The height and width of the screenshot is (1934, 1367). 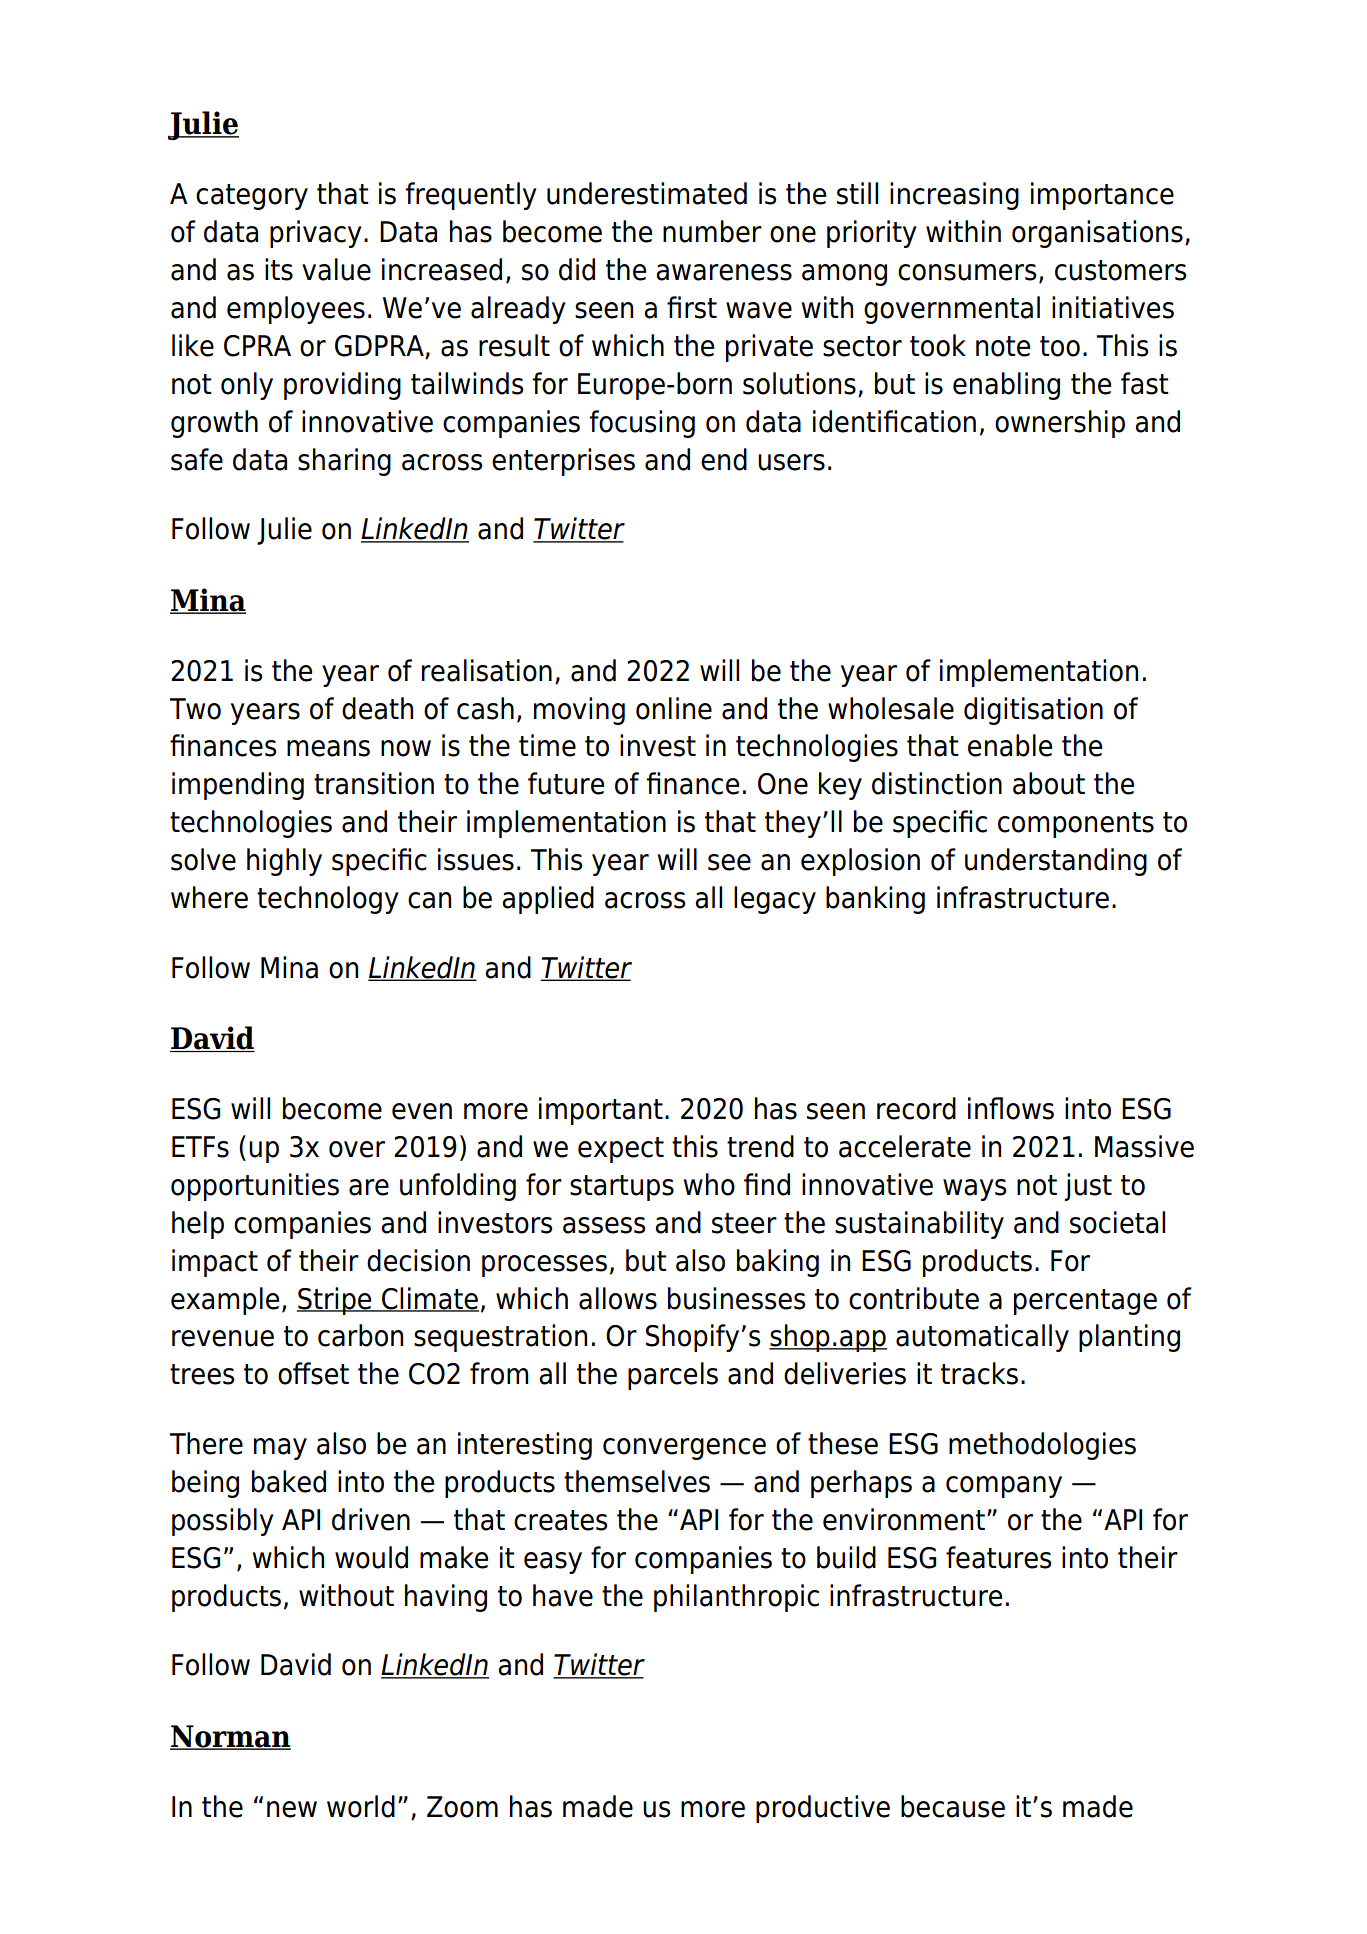 What do you see at coordinates (618, 1298) in the screenshot?
I see `allows` at bounding box center [618, 1298].
